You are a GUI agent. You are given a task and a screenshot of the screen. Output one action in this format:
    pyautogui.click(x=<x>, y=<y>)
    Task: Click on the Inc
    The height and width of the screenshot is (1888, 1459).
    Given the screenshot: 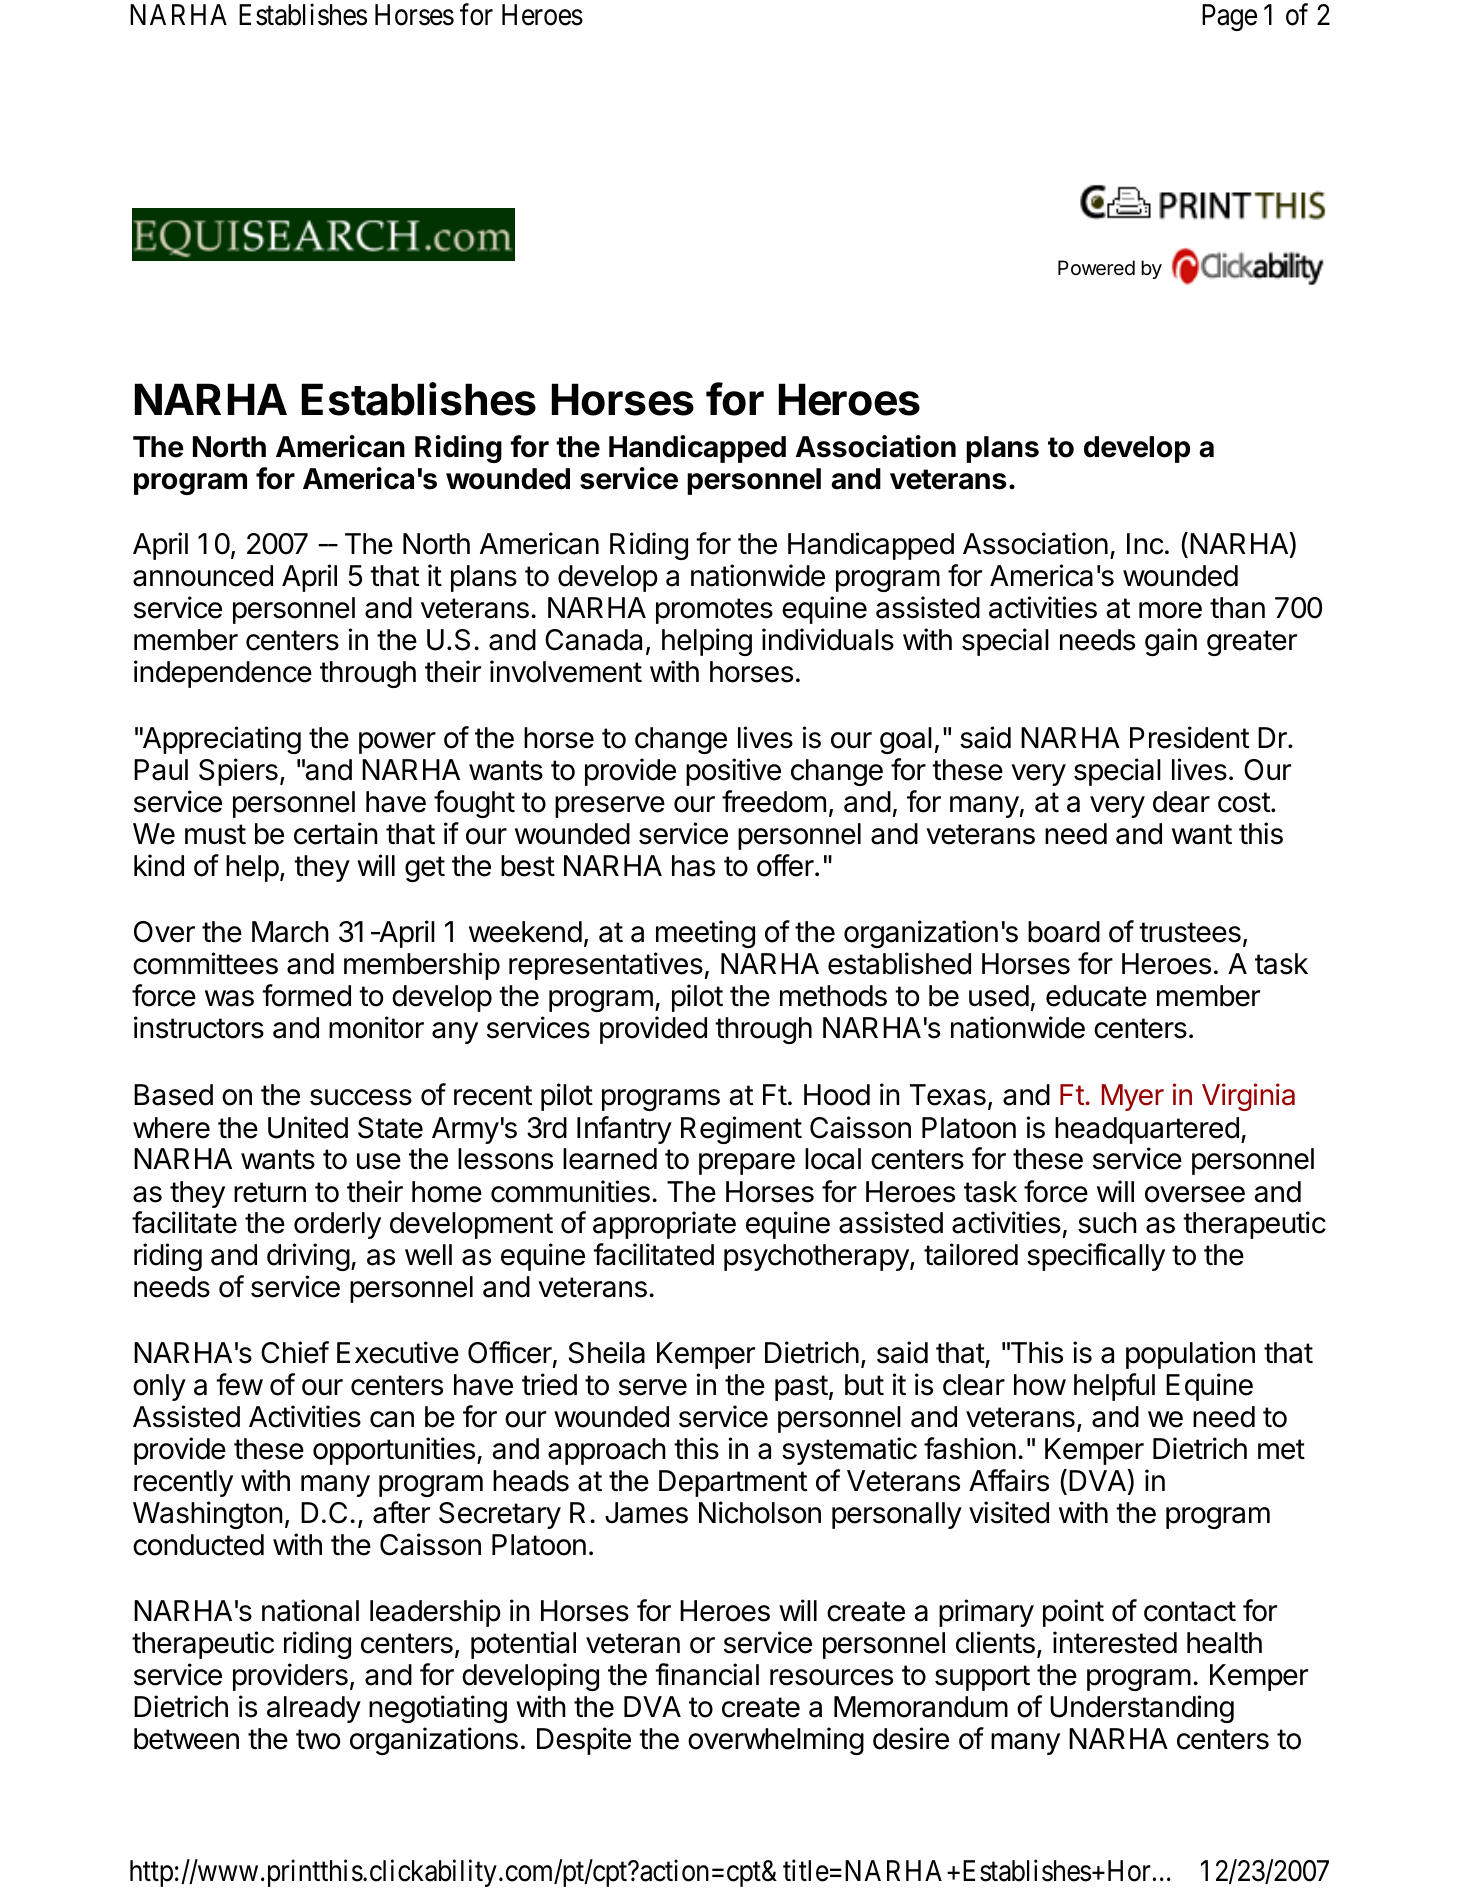 What is the action you would take?
    pyautogui.click(x=1145, y=544)
